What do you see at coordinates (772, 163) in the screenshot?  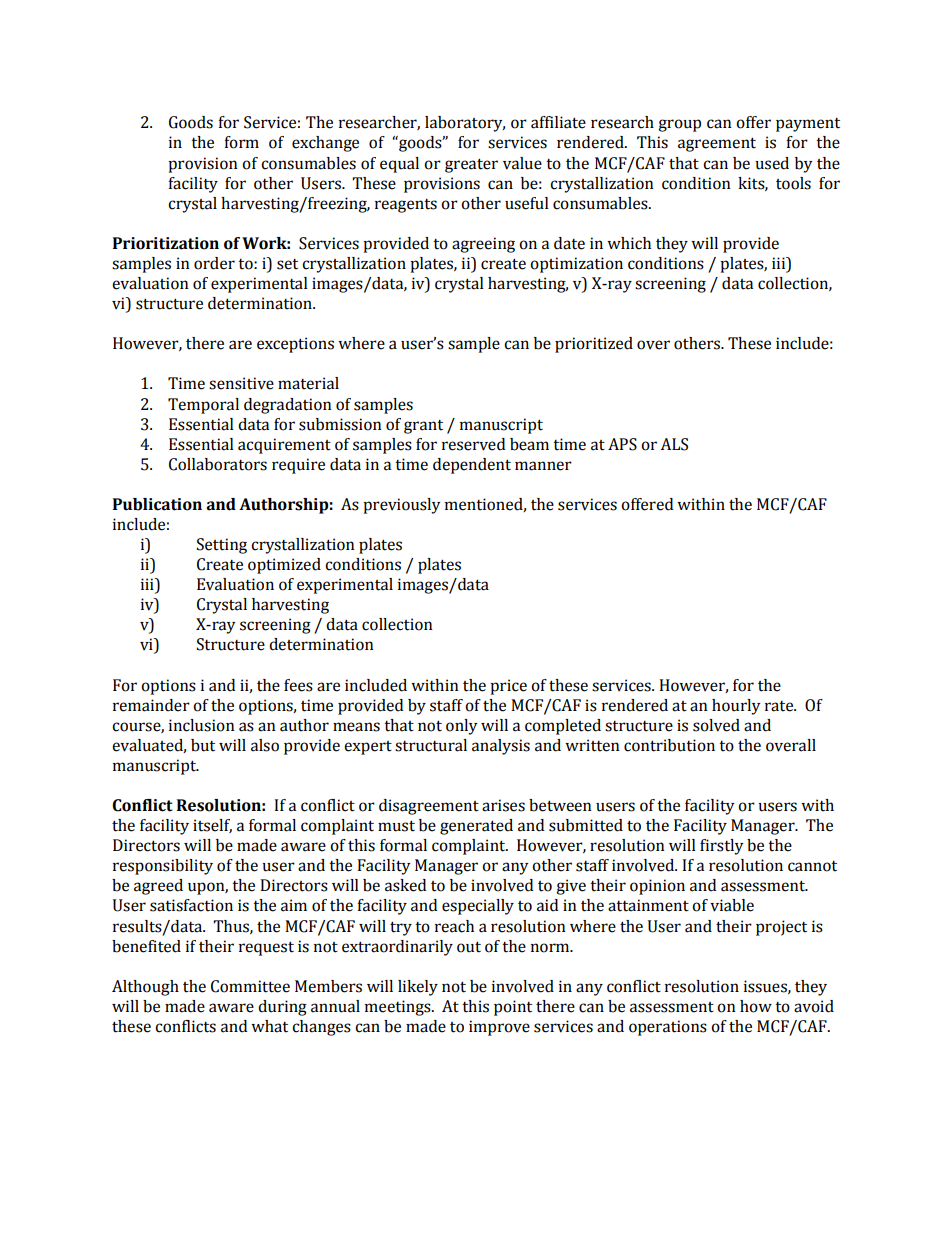 I see `used` at bounding box center [772, 163].
